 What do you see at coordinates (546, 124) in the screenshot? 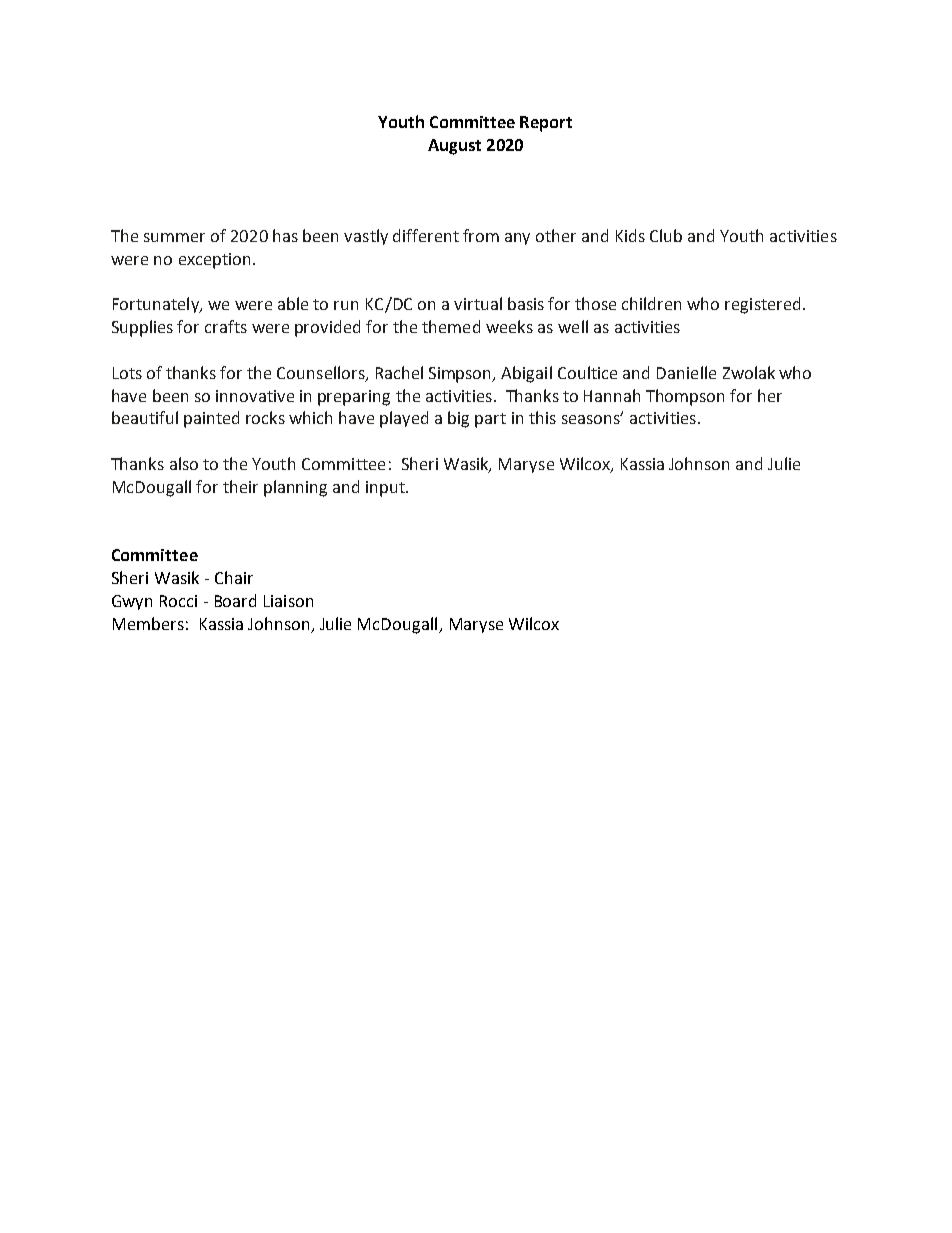
I see `Report` at bounding box center [546, 124].
